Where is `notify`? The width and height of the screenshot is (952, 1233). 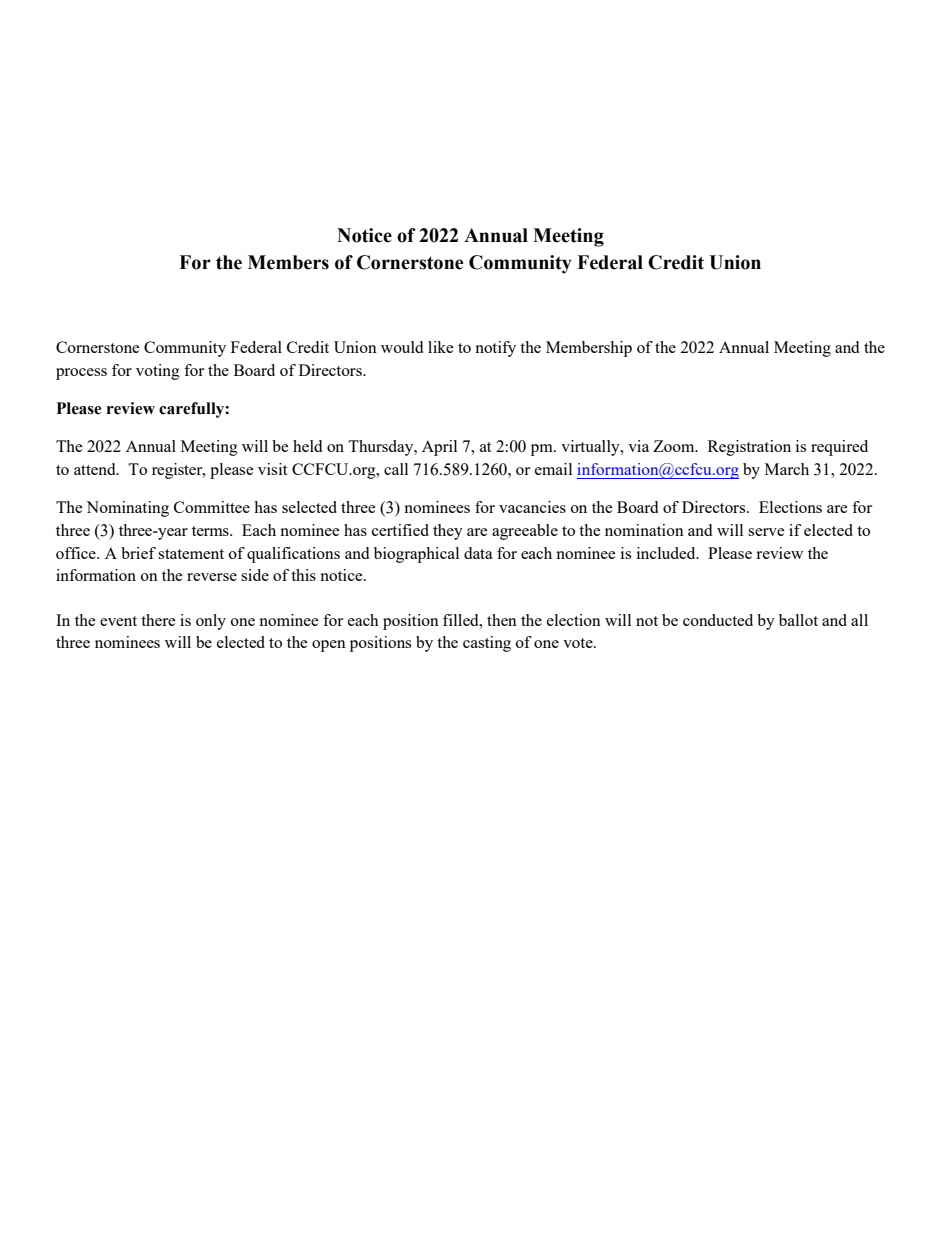
notify is located at coordinates (495, 349).
